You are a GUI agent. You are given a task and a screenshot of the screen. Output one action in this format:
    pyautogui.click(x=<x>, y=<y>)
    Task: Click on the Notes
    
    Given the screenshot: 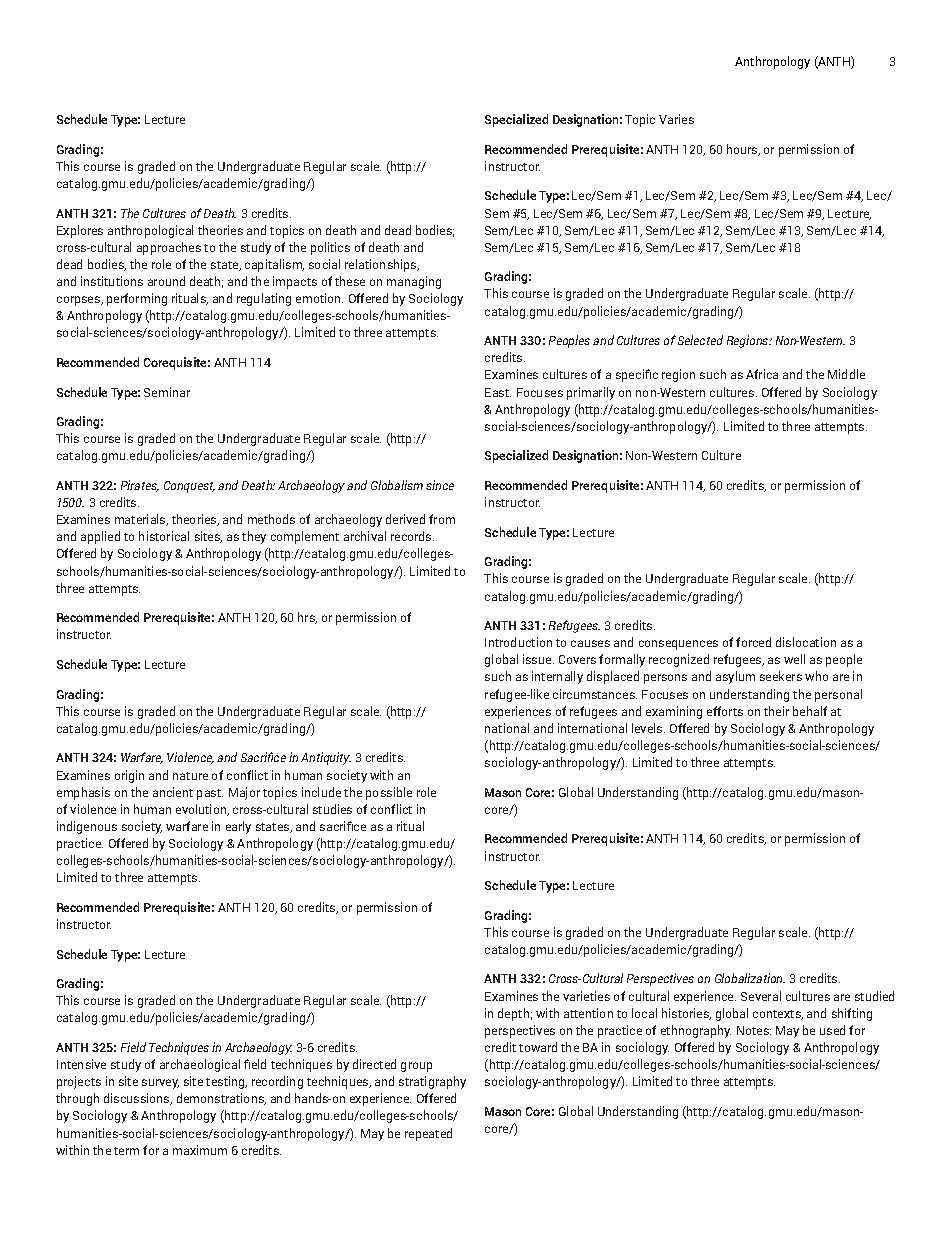 What is the action you would take?
    pyautogui.click(x=754, y=1030)
